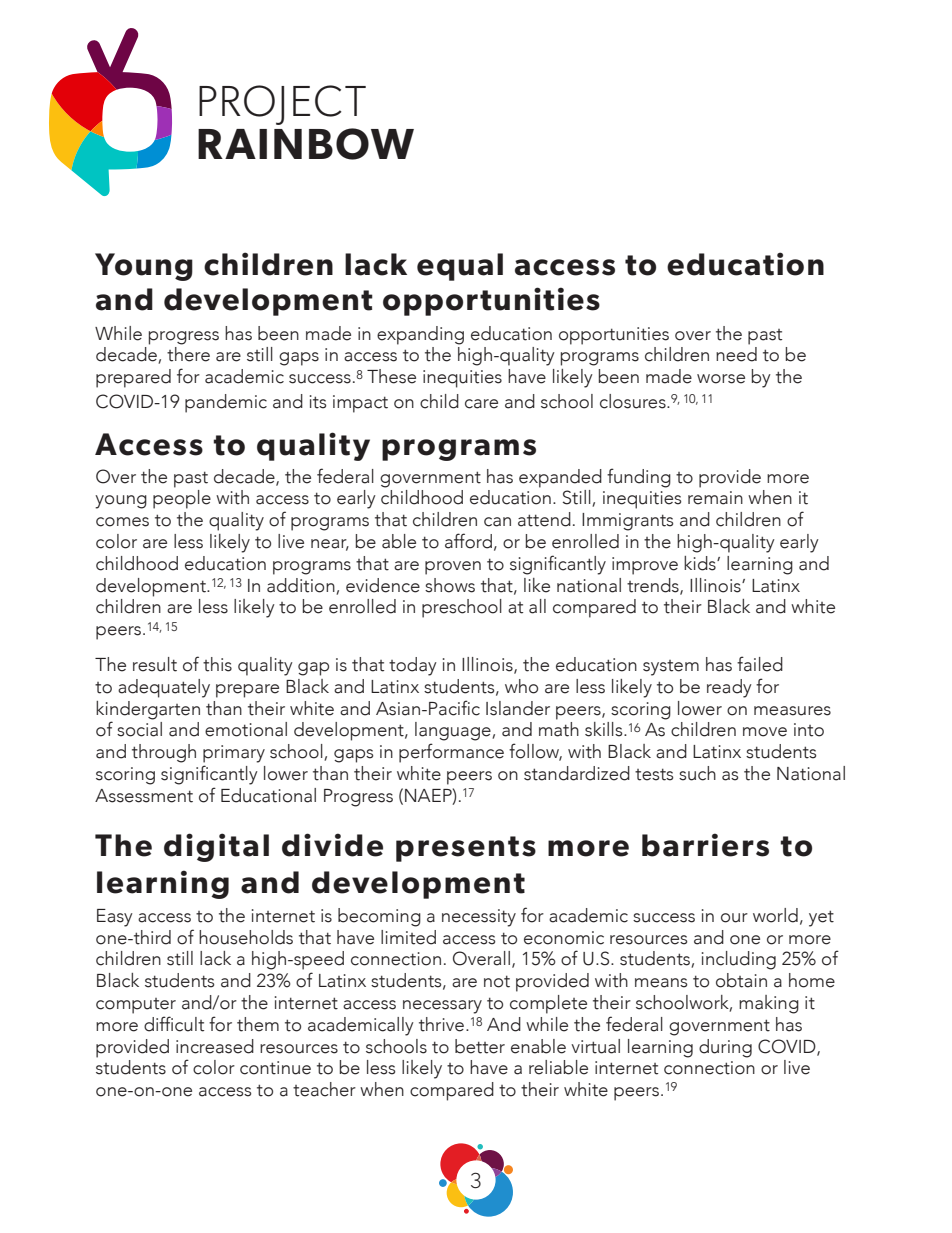 The image size is (952, 1233). Describe the element at coordinates (736, 354) in the screenshot. I see `need` at that location.
